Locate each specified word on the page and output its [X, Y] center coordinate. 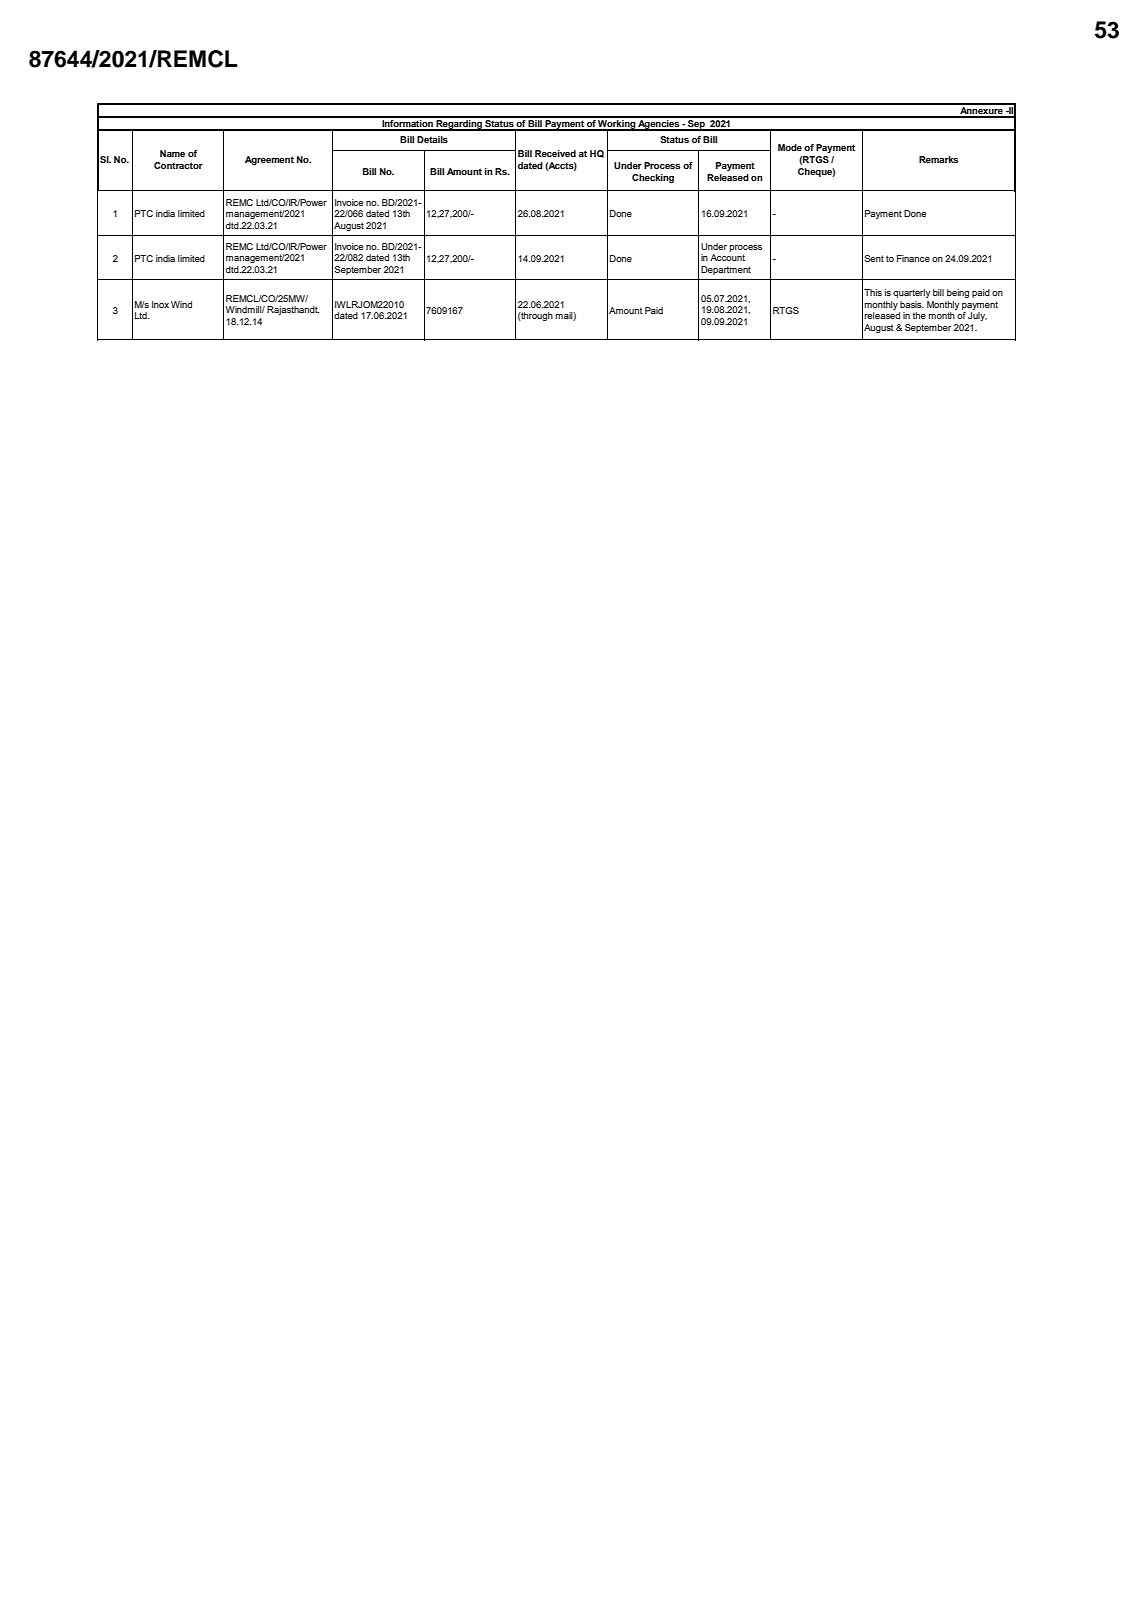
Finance [913, 258]
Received [555, 153]
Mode [790, 147]
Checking [653, 178]
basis [912, 304]
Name [172, 153]
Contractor [178, 165]
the [919, 315]
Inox [160, 304]
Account [727, 257]
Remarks [939, 159]
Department [726, 270]
